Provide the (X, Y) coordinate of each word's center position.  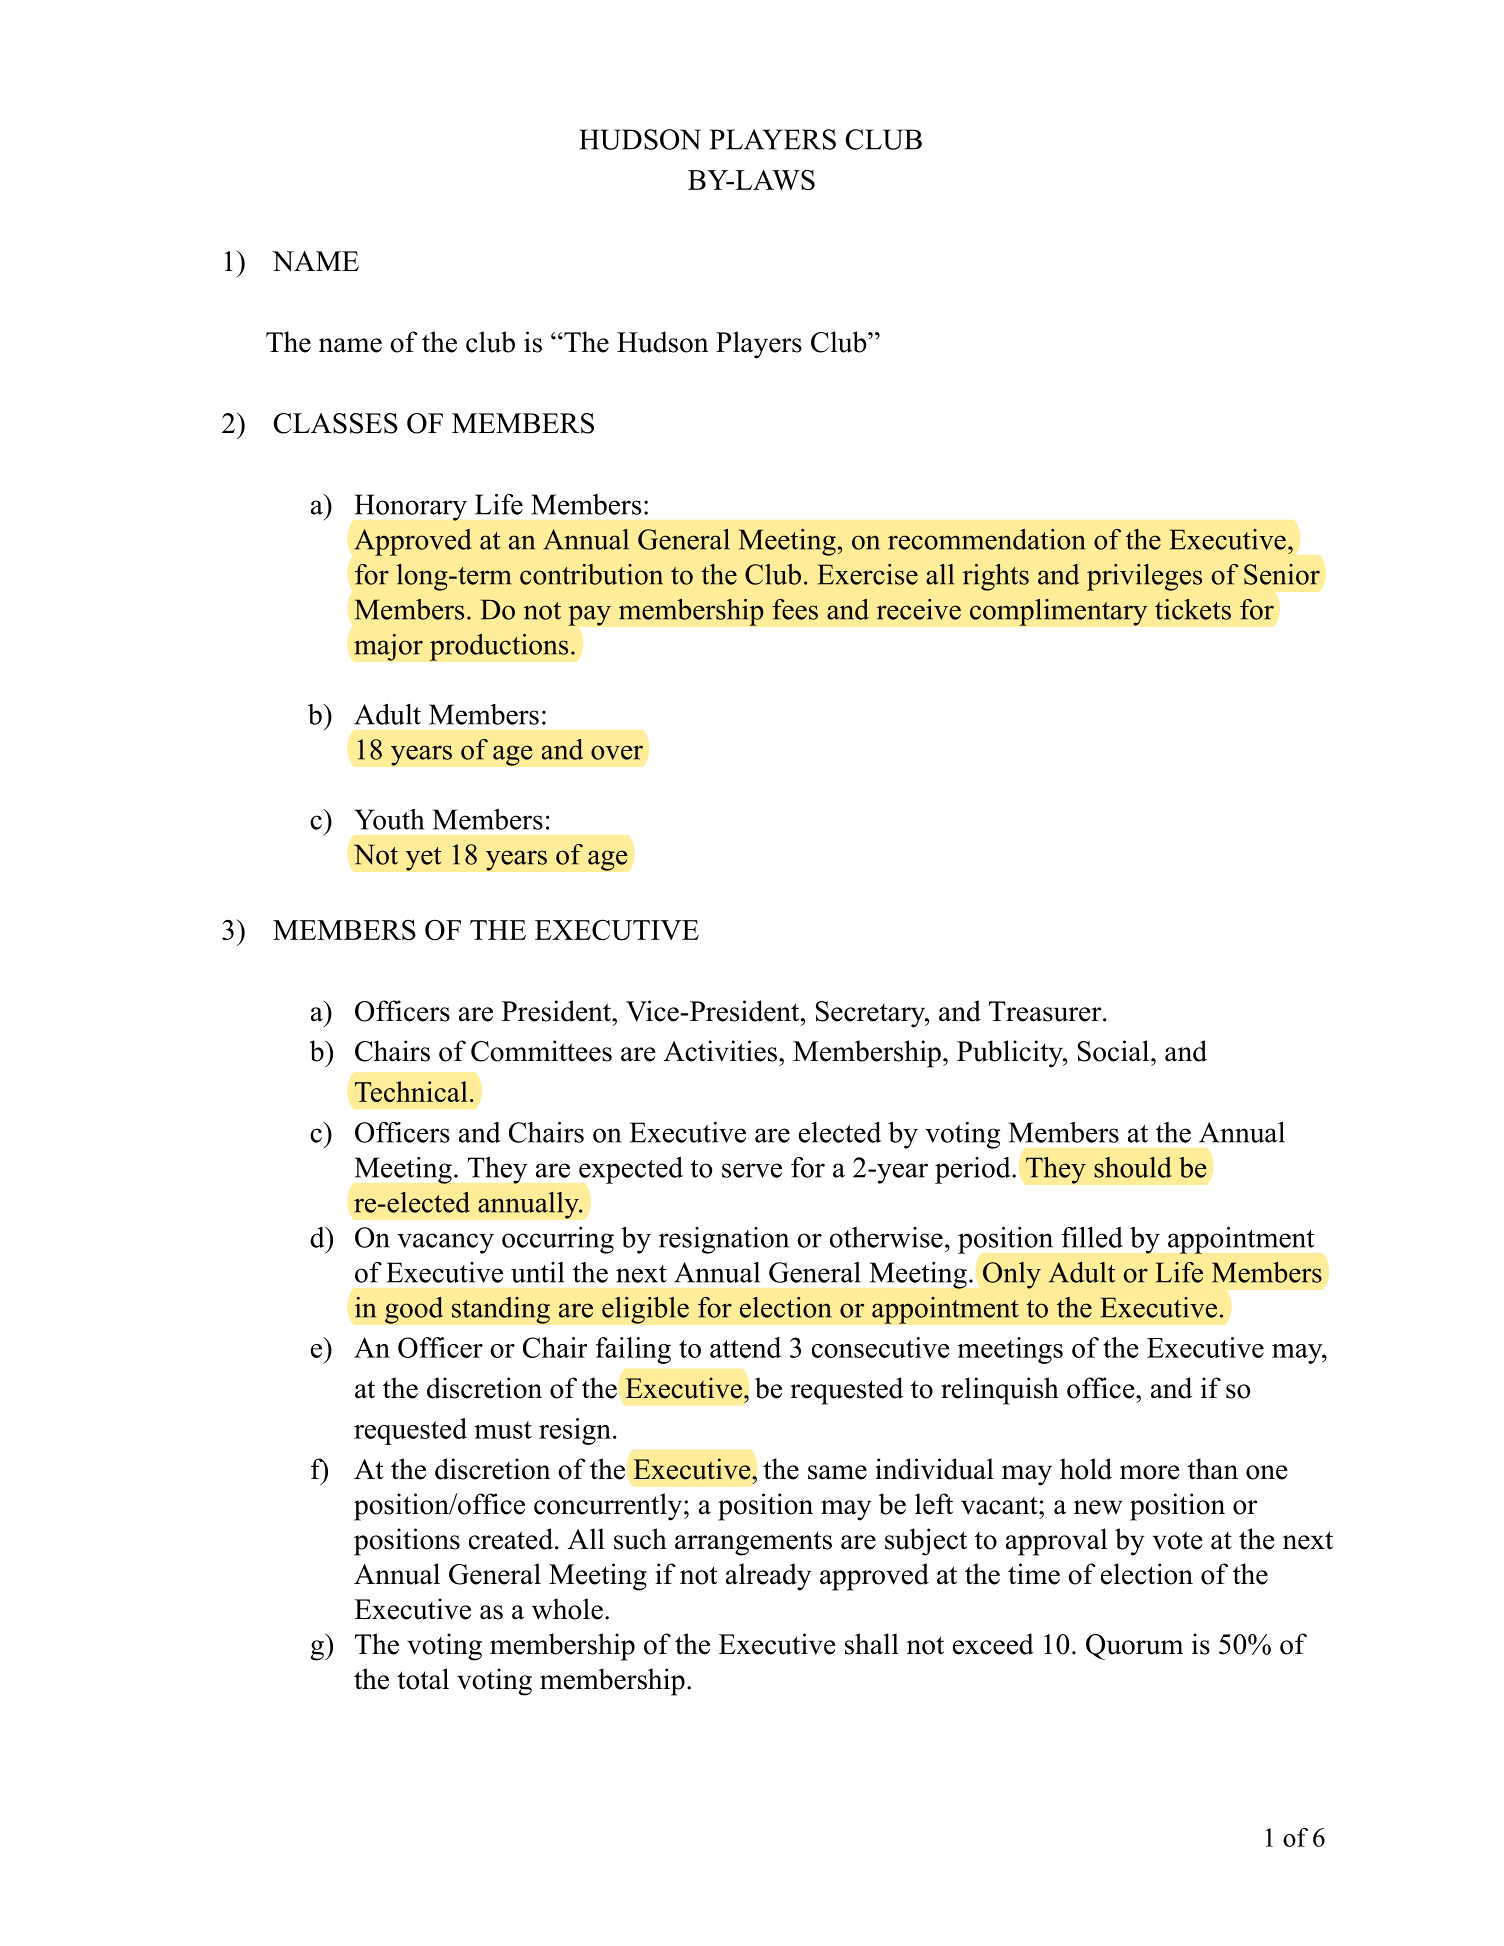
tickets (1193, 609)
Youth (389, 819)
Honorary (411, 508)
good (414, 1310)
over (617, 752)
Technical (411, 1091)
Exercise (868, 574)
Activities (720, 1051)
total (423, 1679)
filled (1092, 1237)
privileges (1144, 577)
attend (745, 1347)
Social (1113, 1051)
